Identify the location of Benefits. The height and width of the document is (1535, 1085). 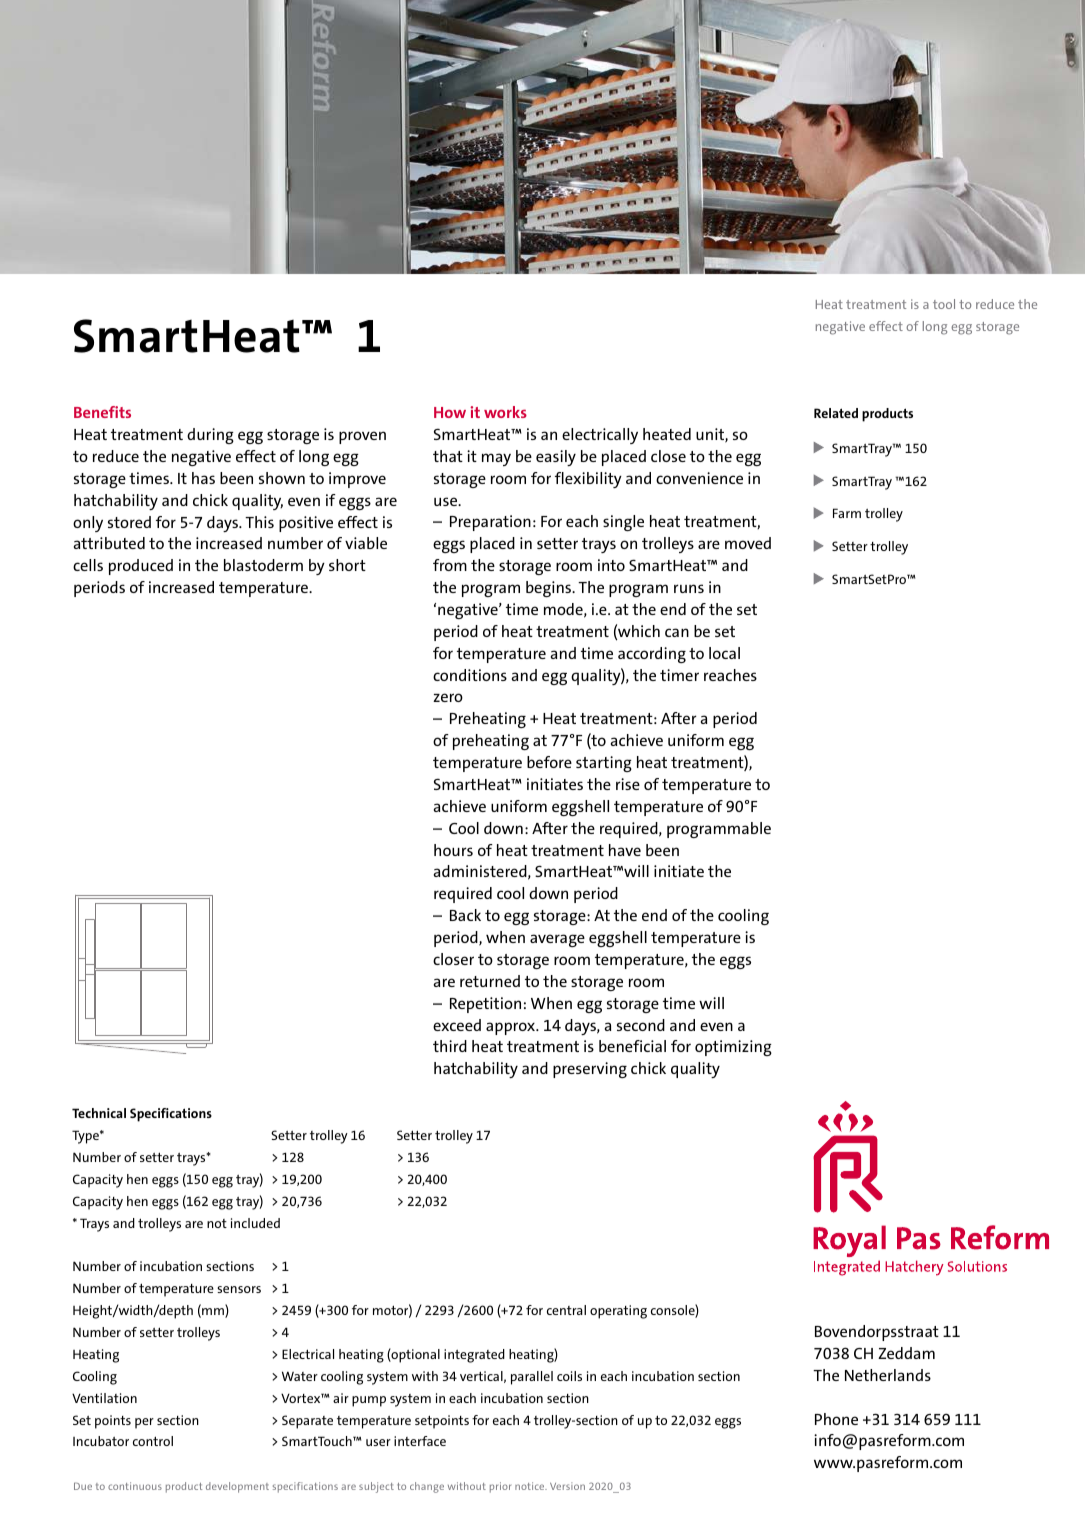
(102, 412).
